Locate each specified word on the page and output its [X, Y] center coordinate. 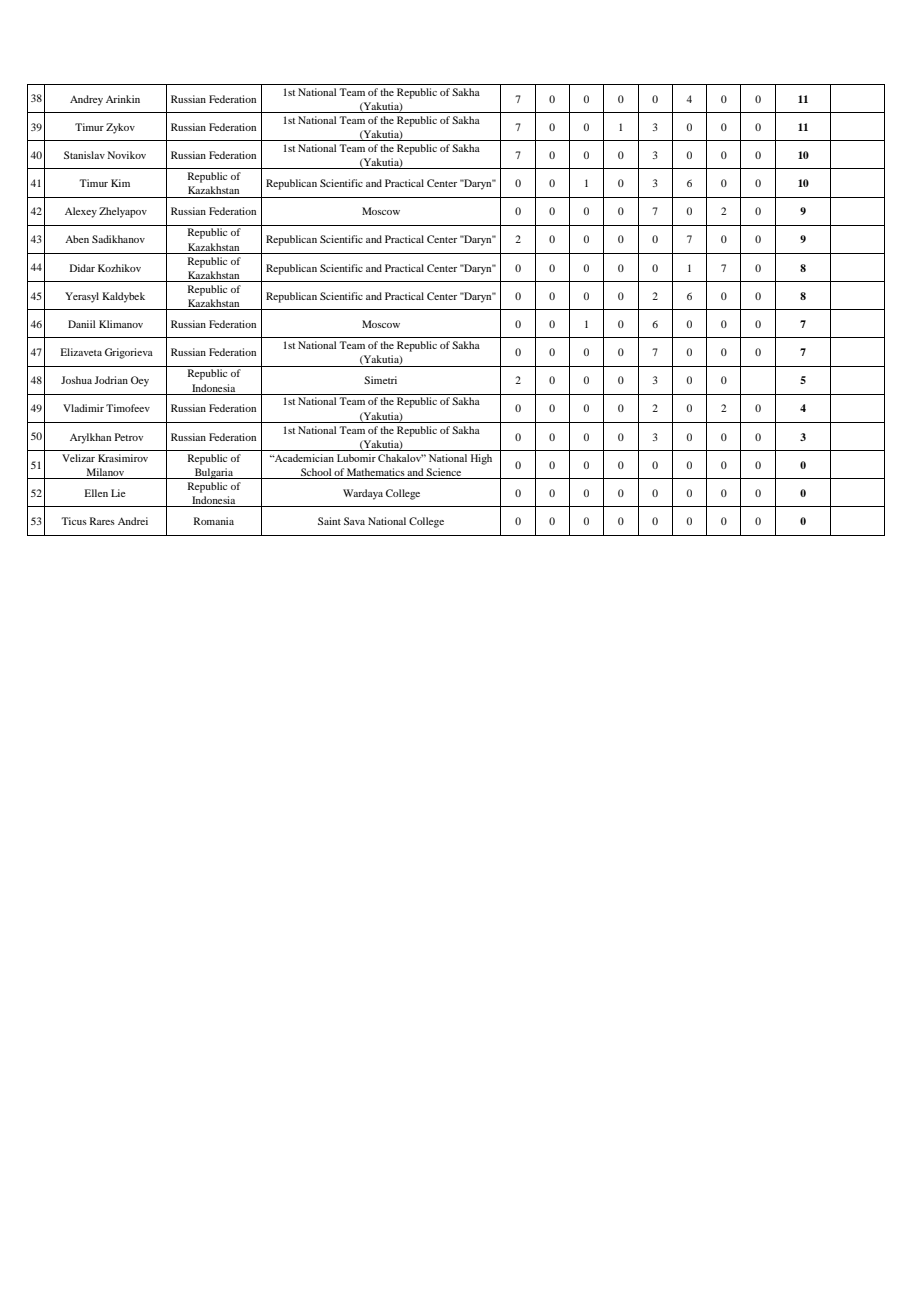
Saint [329, 521]
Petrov [129, 437]
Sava [354, 521]
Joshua [76, 380]
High [481, 459]
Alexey [81, 212]
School [316, 473]
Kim [120, 183]
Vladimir [83, 408]
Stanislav [84, 155]
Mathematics [376, 473]
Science [444, 473]
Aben [77, 239]
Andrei [133, 521]
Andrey [86, 100]
